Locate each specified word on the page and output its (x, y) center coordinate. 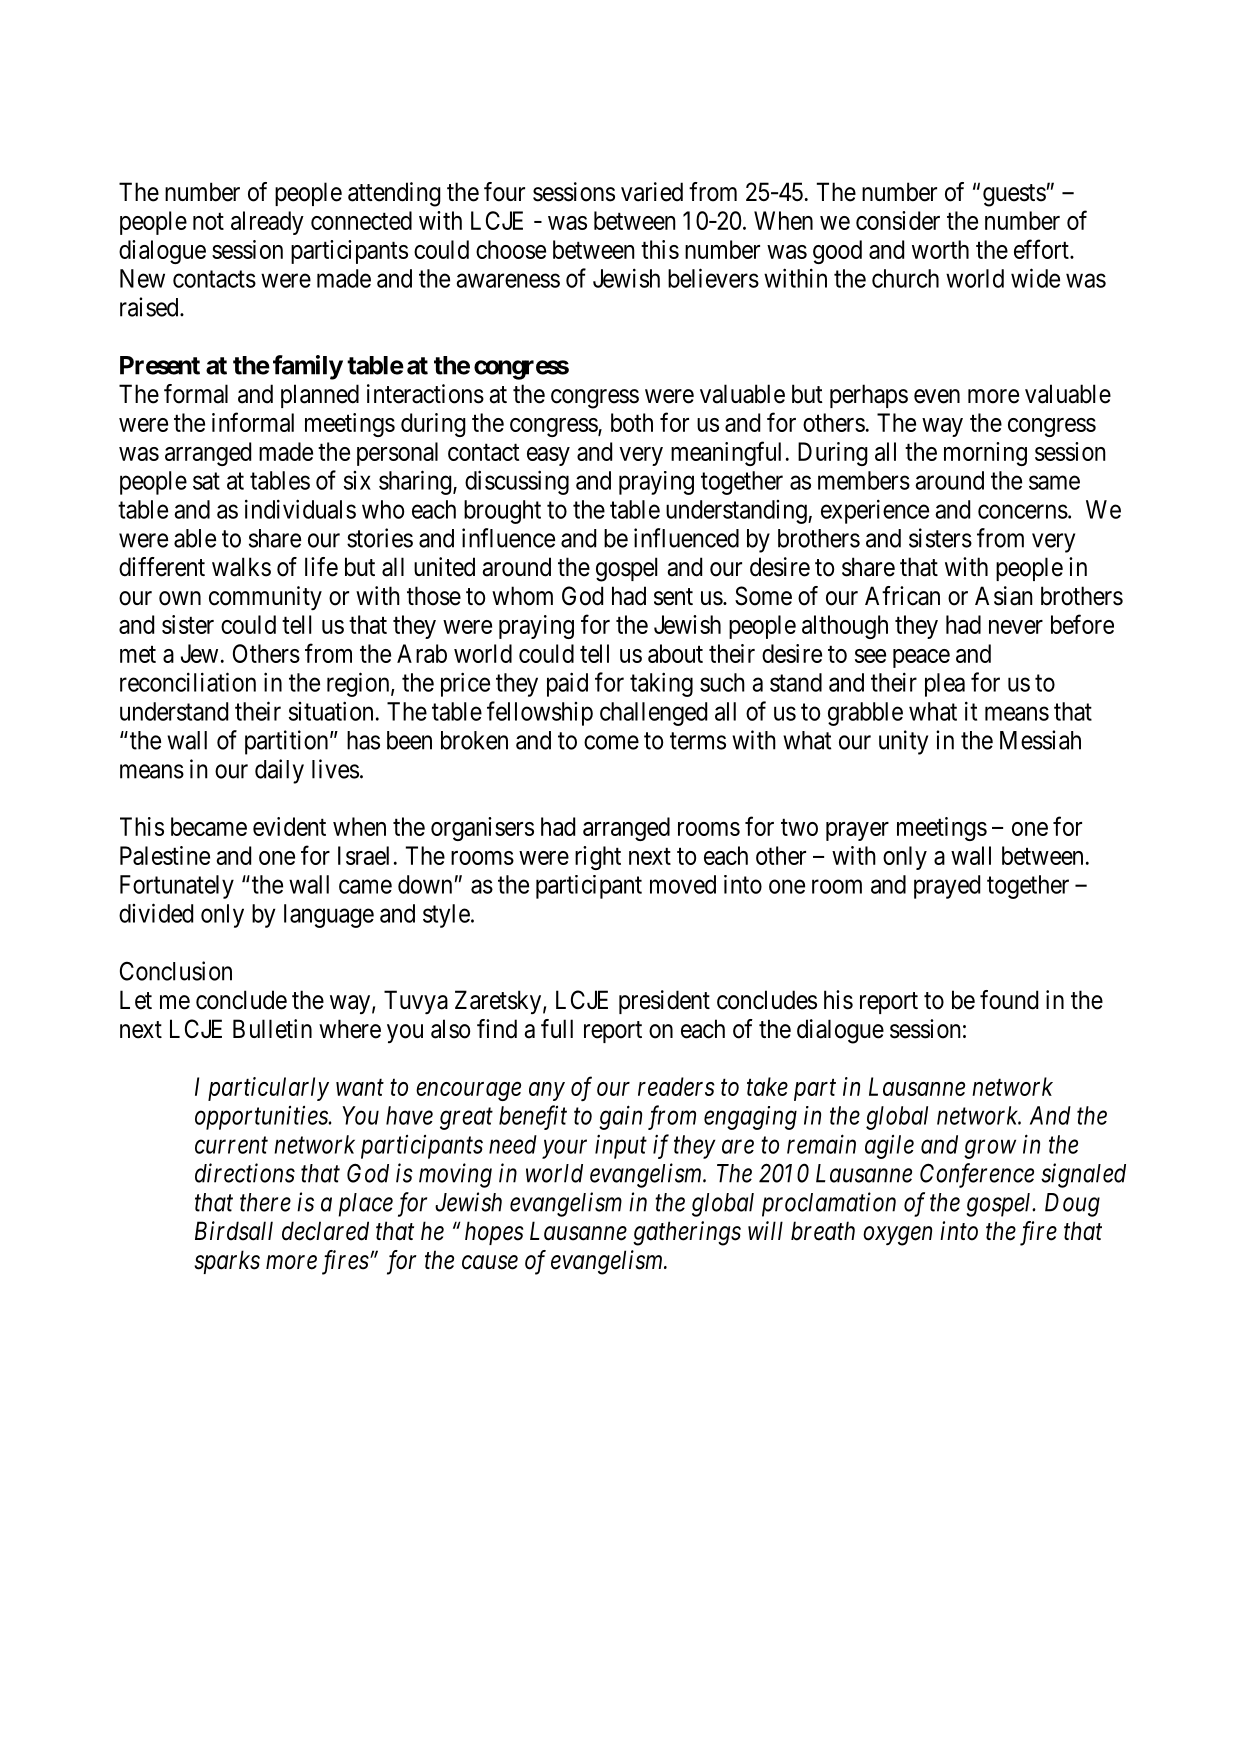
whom (522, 596)
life (321, 567)
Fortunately (177, 887)
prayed (947, 887)
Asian (1004, 596)
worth (940, 249)
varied (652, 192)
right (598, 858)
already (267, 223)
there (265, 1202)
